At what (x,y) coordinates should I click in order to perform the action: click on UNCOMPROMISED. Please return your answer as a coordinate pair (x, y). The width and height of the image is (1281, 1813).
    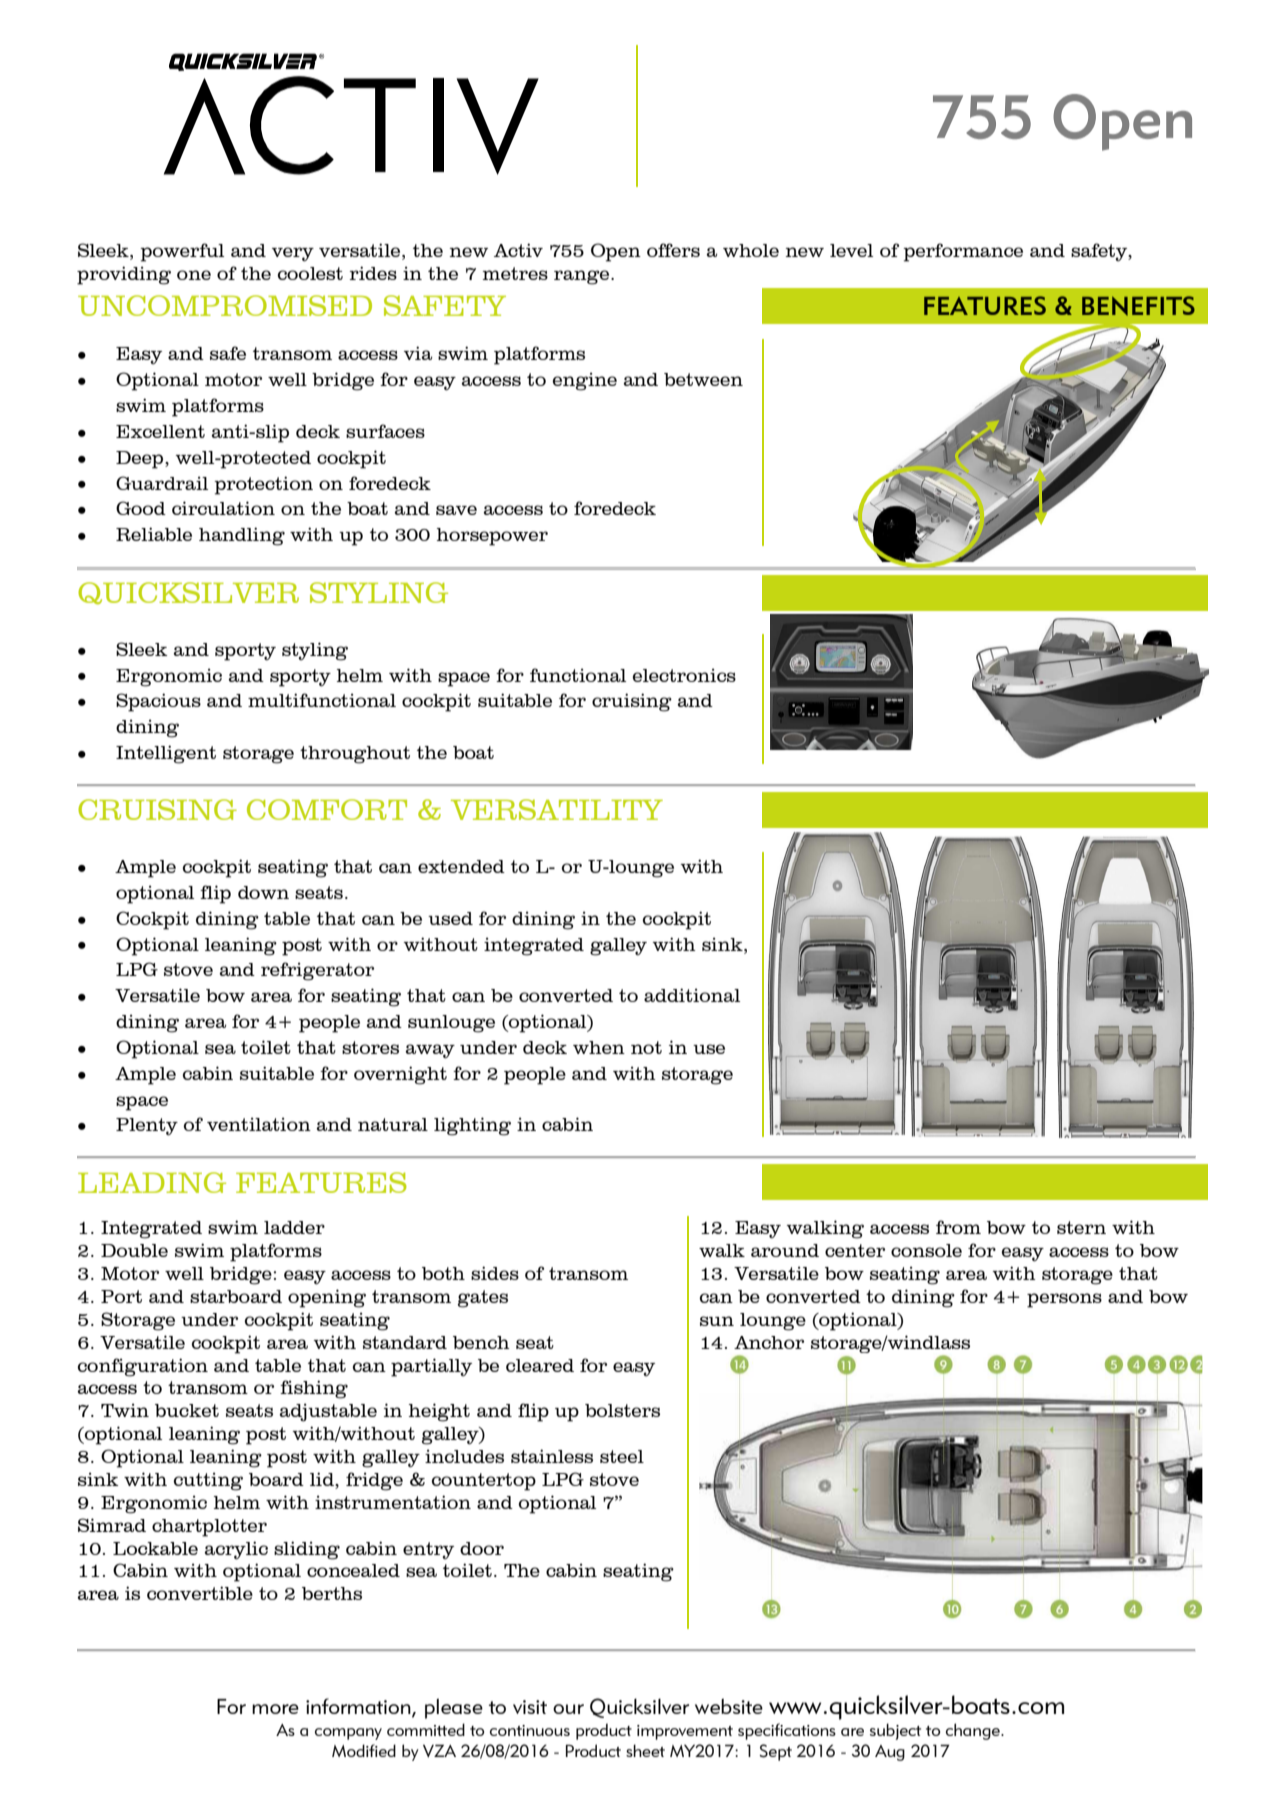
    Looking at the image, I should click on (225, 305).
